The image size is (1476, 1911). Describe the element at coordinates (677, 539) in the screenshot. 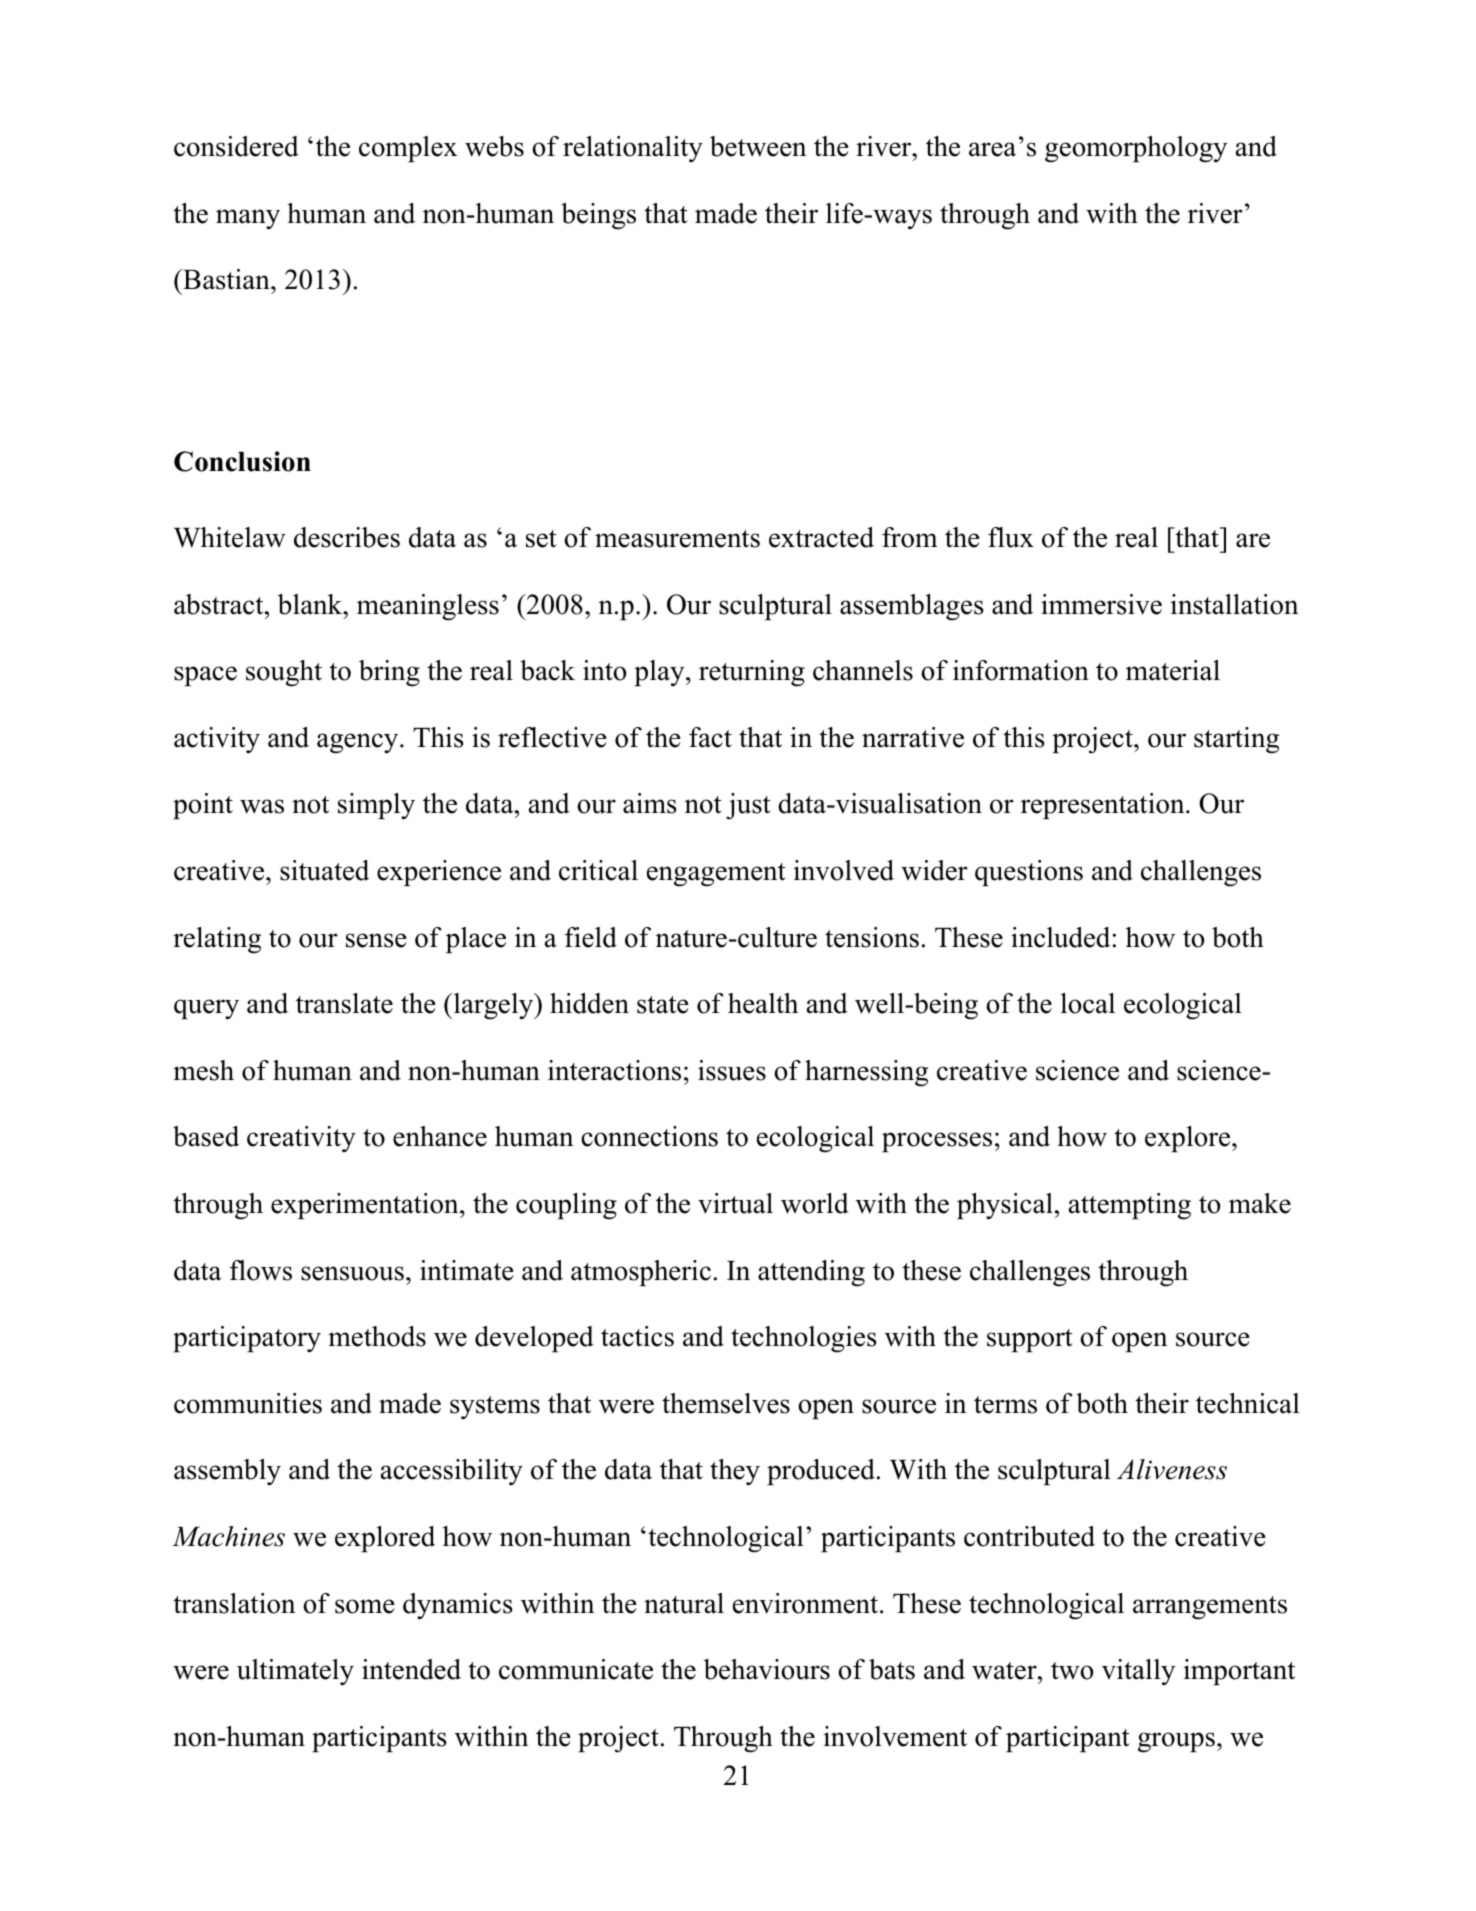

I see `measurements` at that location.
